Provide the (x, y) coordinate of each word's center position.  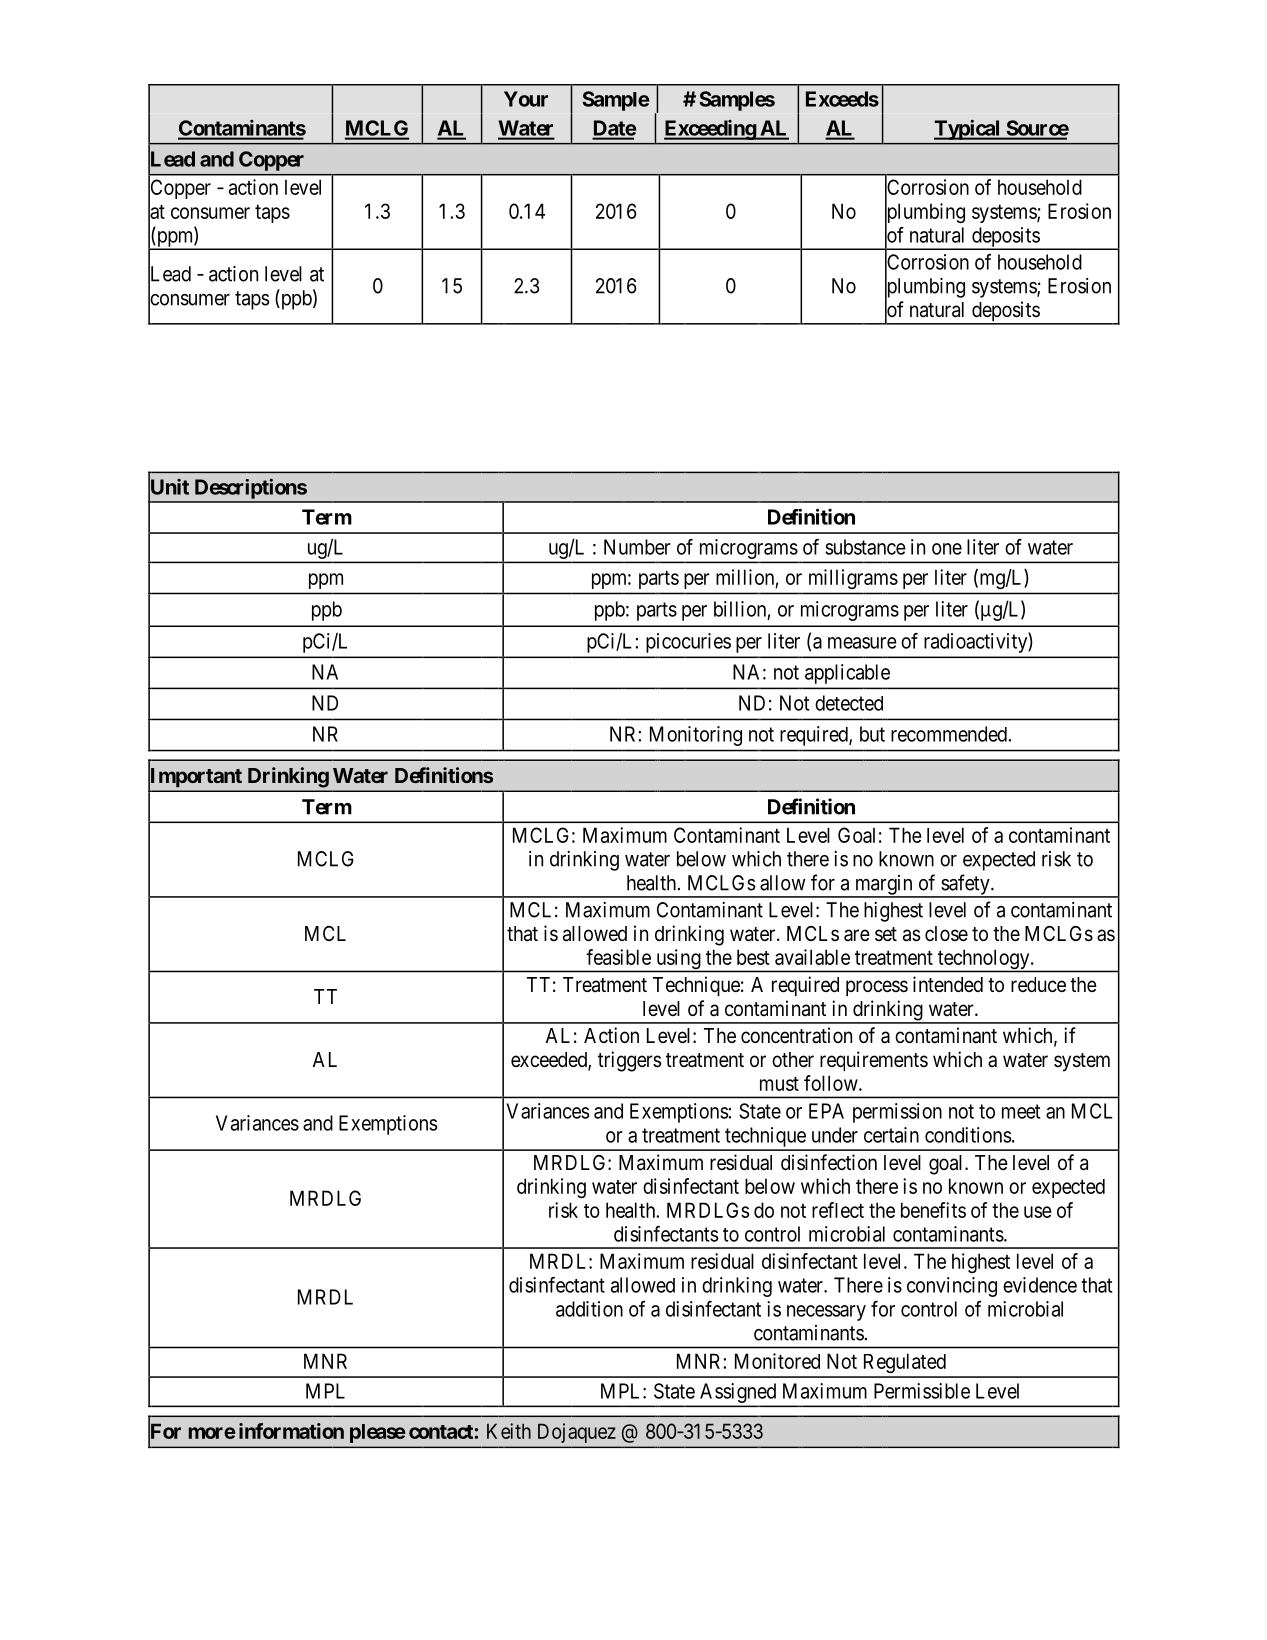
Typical (968, 130)
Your (526, 99)
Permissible (922, 1391)
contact (441, 1432)
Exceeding (710, 130)
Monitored (777, 1361)
